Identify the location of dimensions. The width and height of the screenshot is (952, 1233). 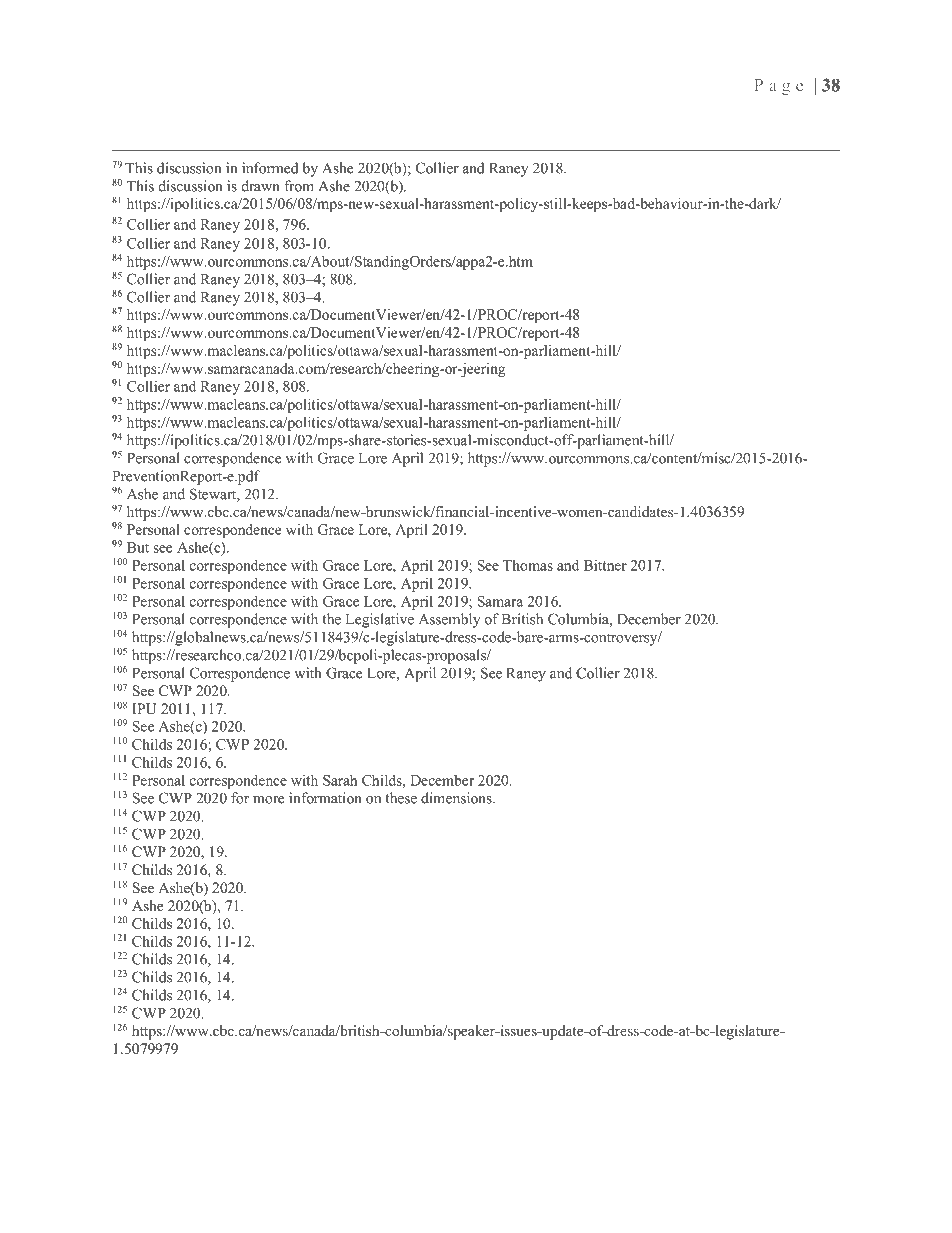
(457, 798).
